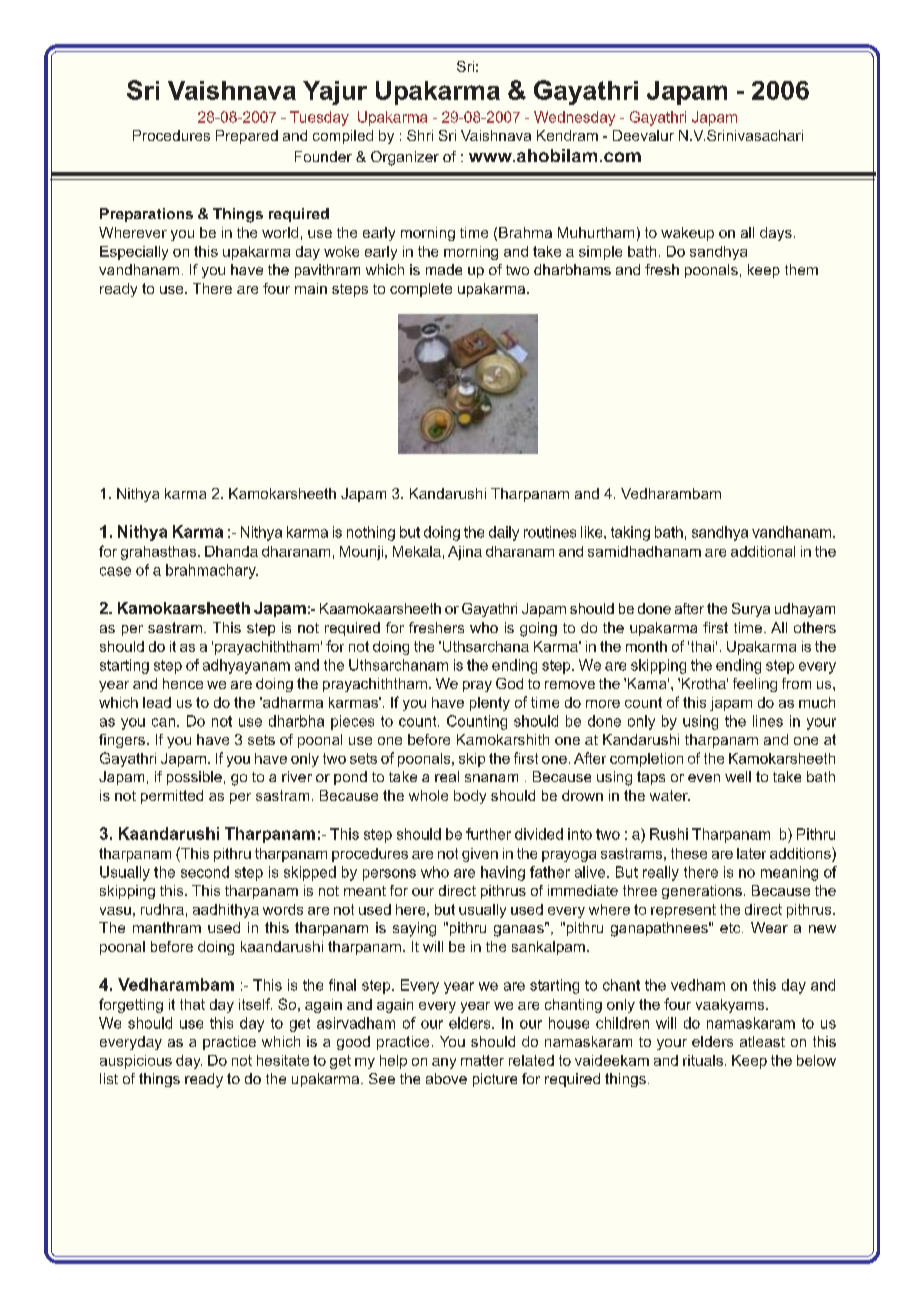 Image resolution: width=924 pixels, height=1308 pixels. I want to click on atleast, so click(762, 1041).
